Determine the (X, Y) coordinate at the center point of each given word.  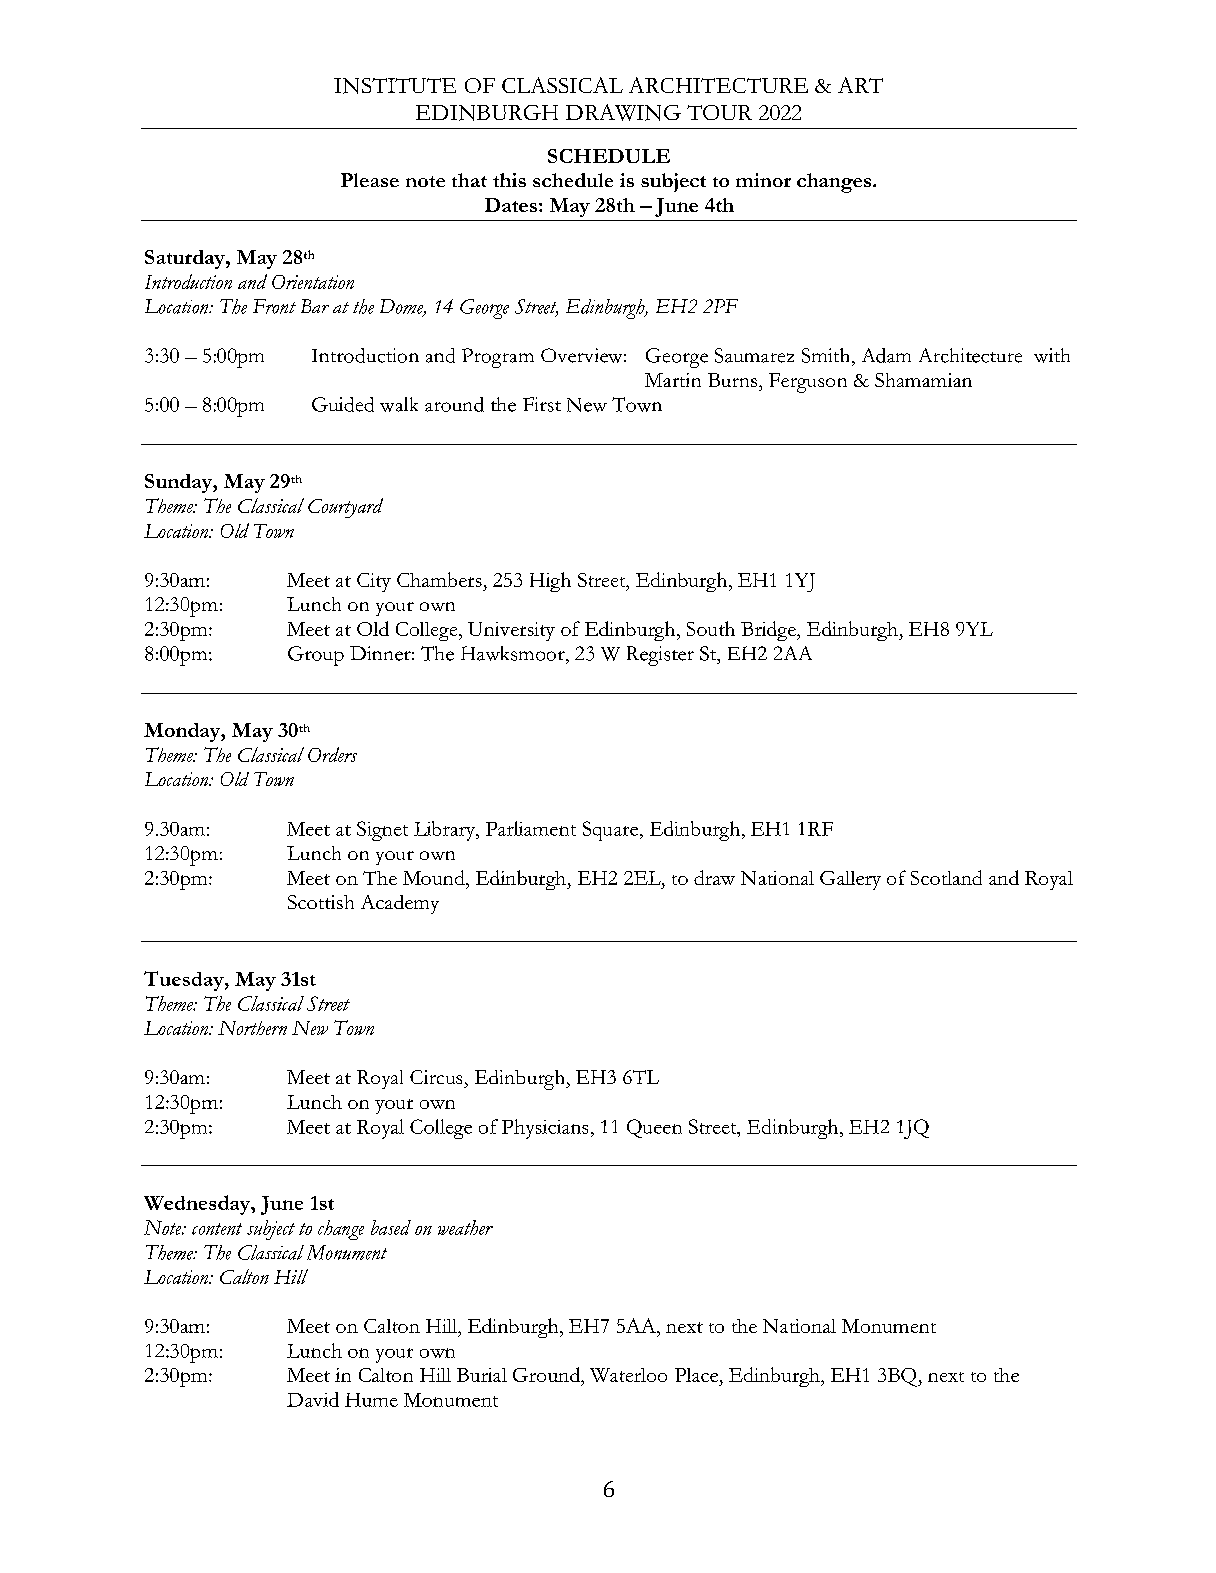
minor (763, 180)
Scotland (946, 877)
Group (316, 656)
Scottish (321, 902)
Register (660, 656)
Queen (654, 1128)
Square (612, 831)
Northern (252, 1028)
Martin (673, 380)
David (313, 1399)
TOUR (719, 112)
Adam (886, 355)
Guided (343, 404)
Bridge (769, 631)
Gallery (850, 880)
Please (370, 180)
